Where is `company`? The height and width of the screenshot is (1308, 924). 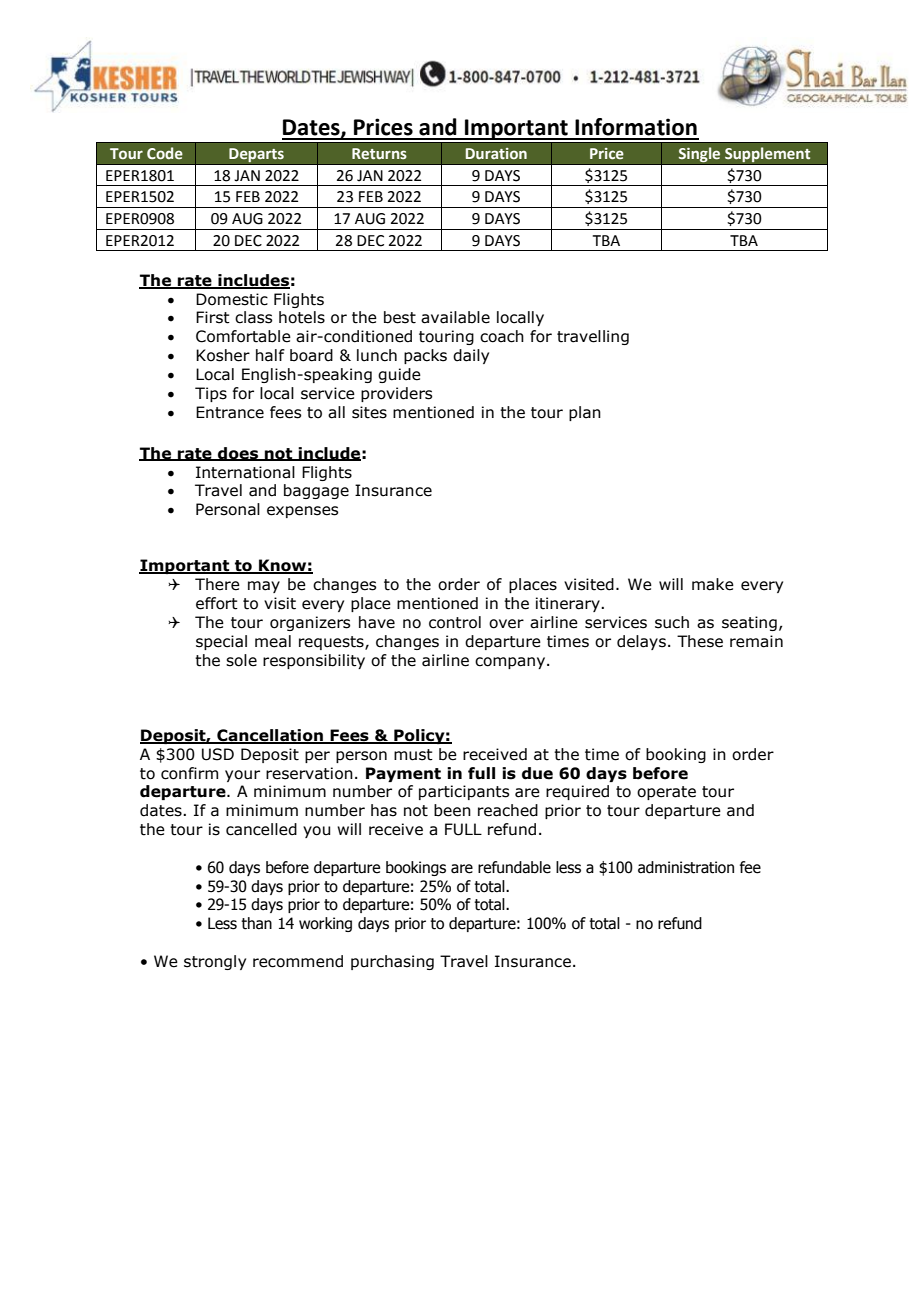 company is located at coordinates (511, 663).
